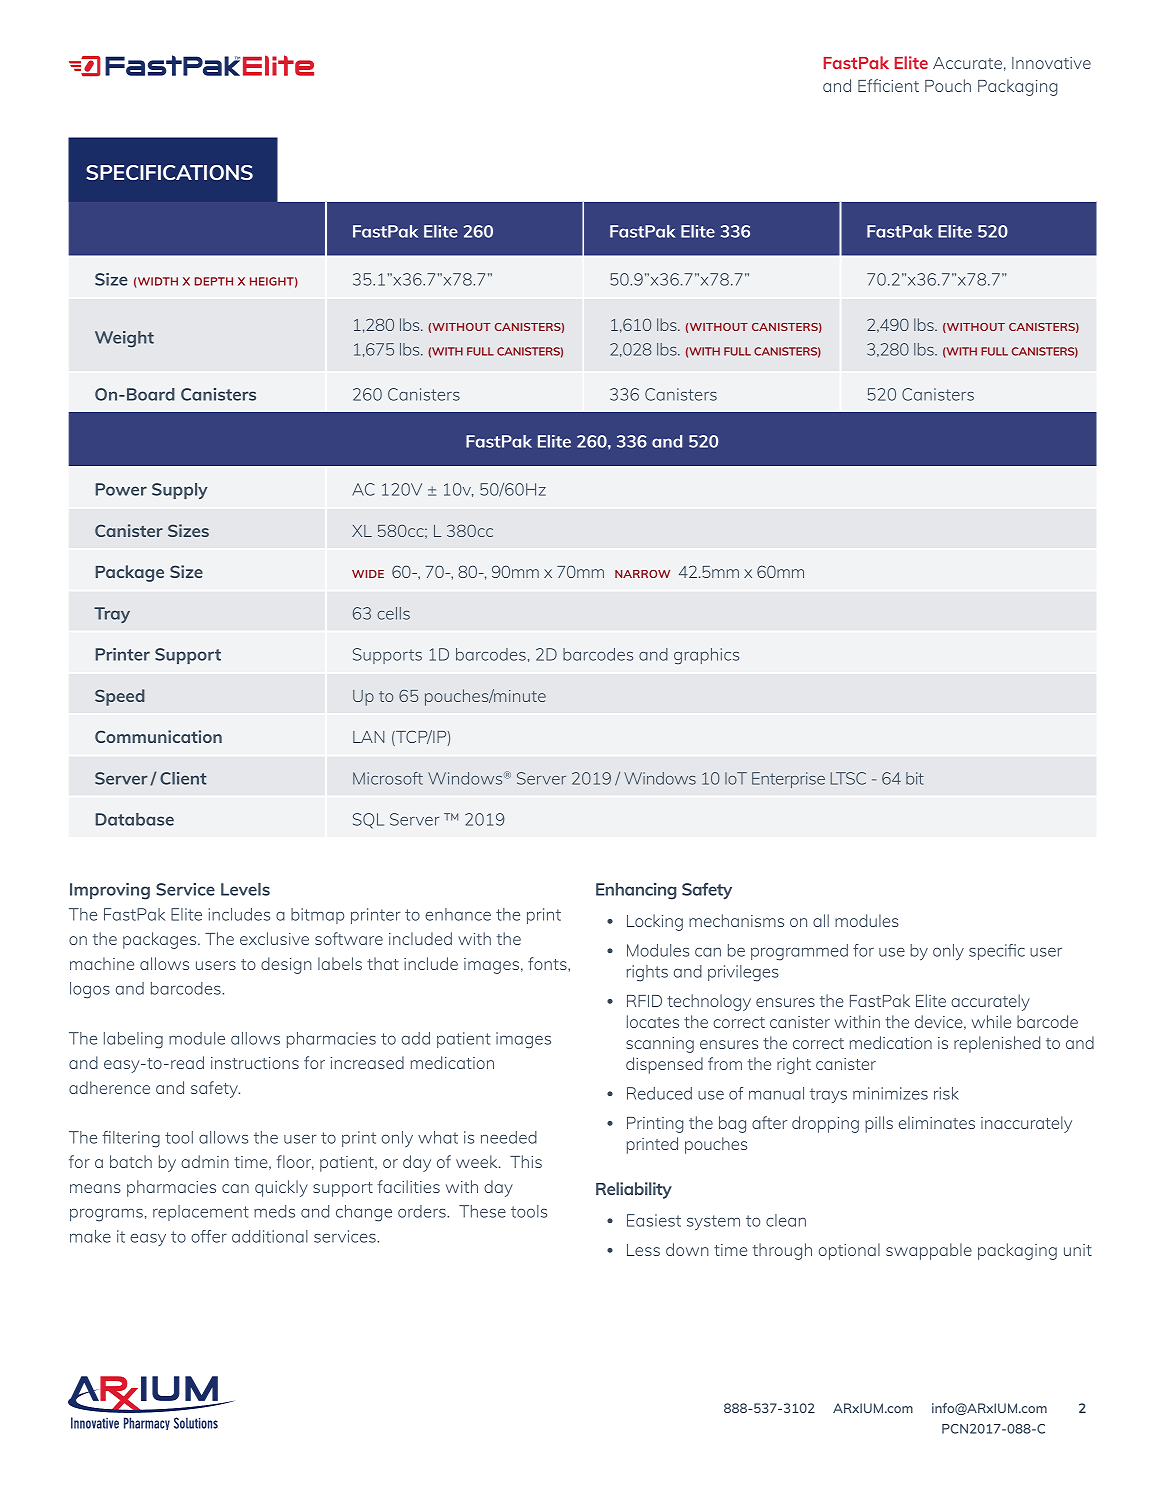 The height and width of the screenshot is (1510, 1167). I want to click on Reliability, so click(634, 1190).
